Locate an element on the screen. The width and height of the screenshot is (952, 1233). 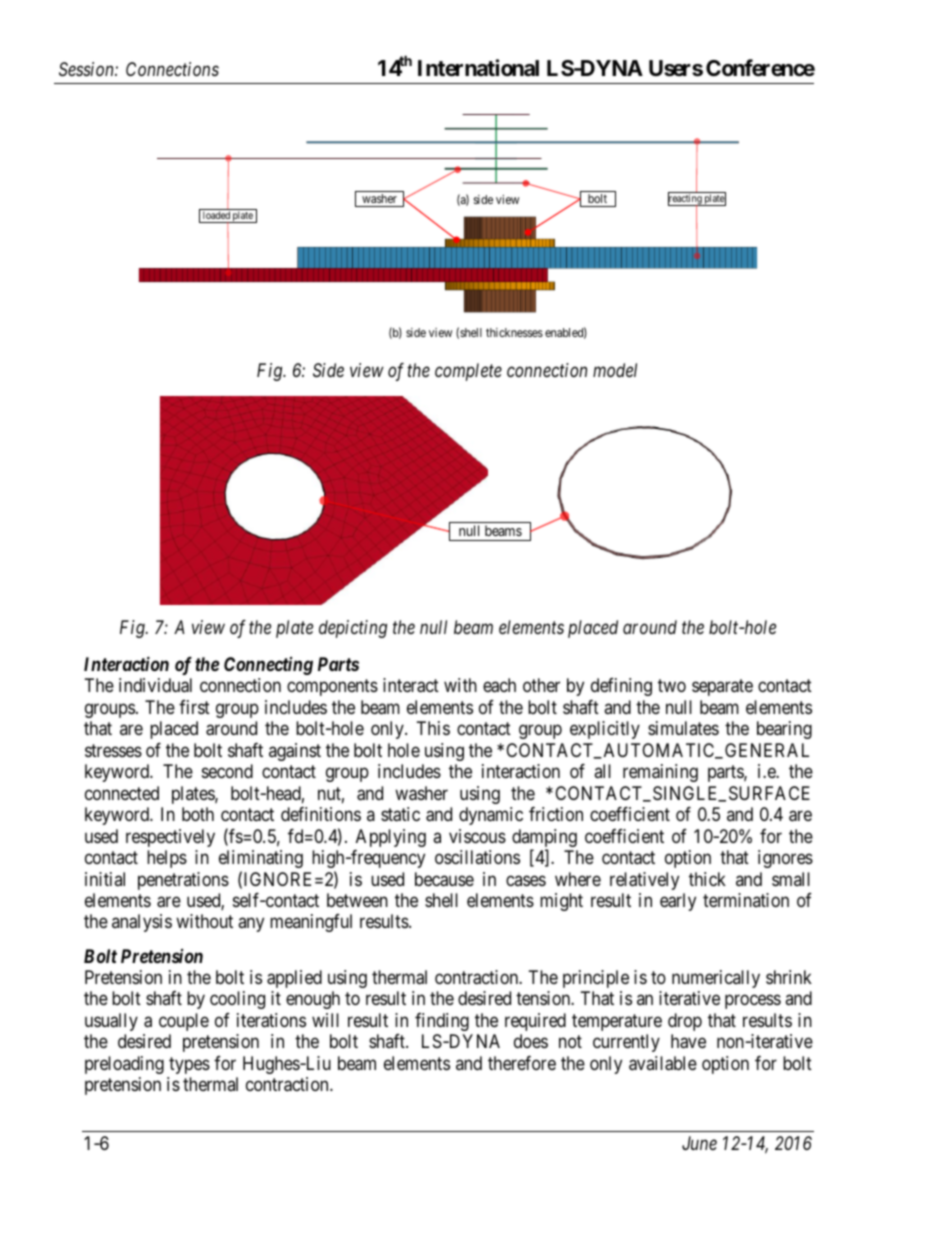
June is located at coordinates (699, 1143).
